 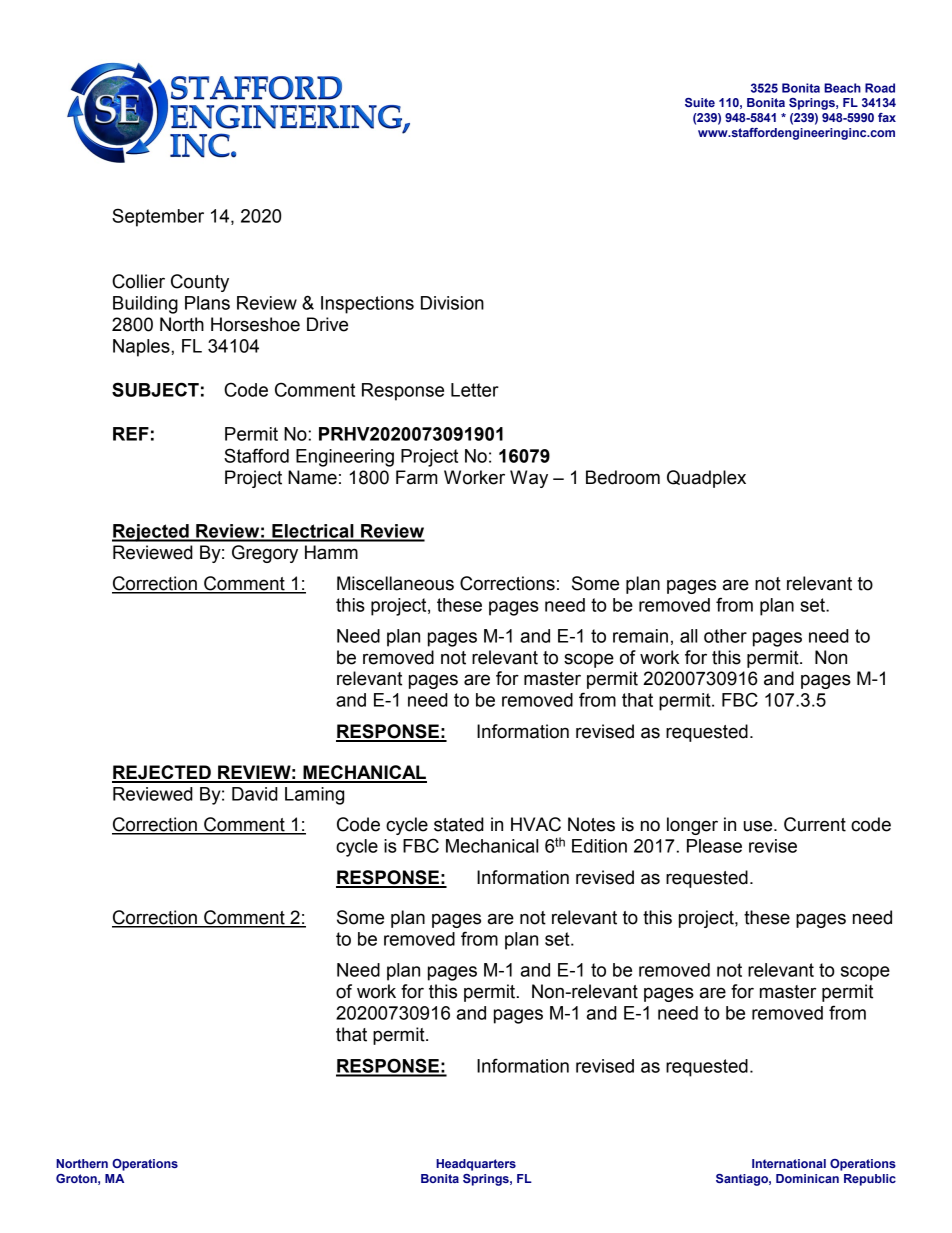 What do you see at coordinates (475, 390) in the image?
I see `Letter` at bounding box center [475, 390].
